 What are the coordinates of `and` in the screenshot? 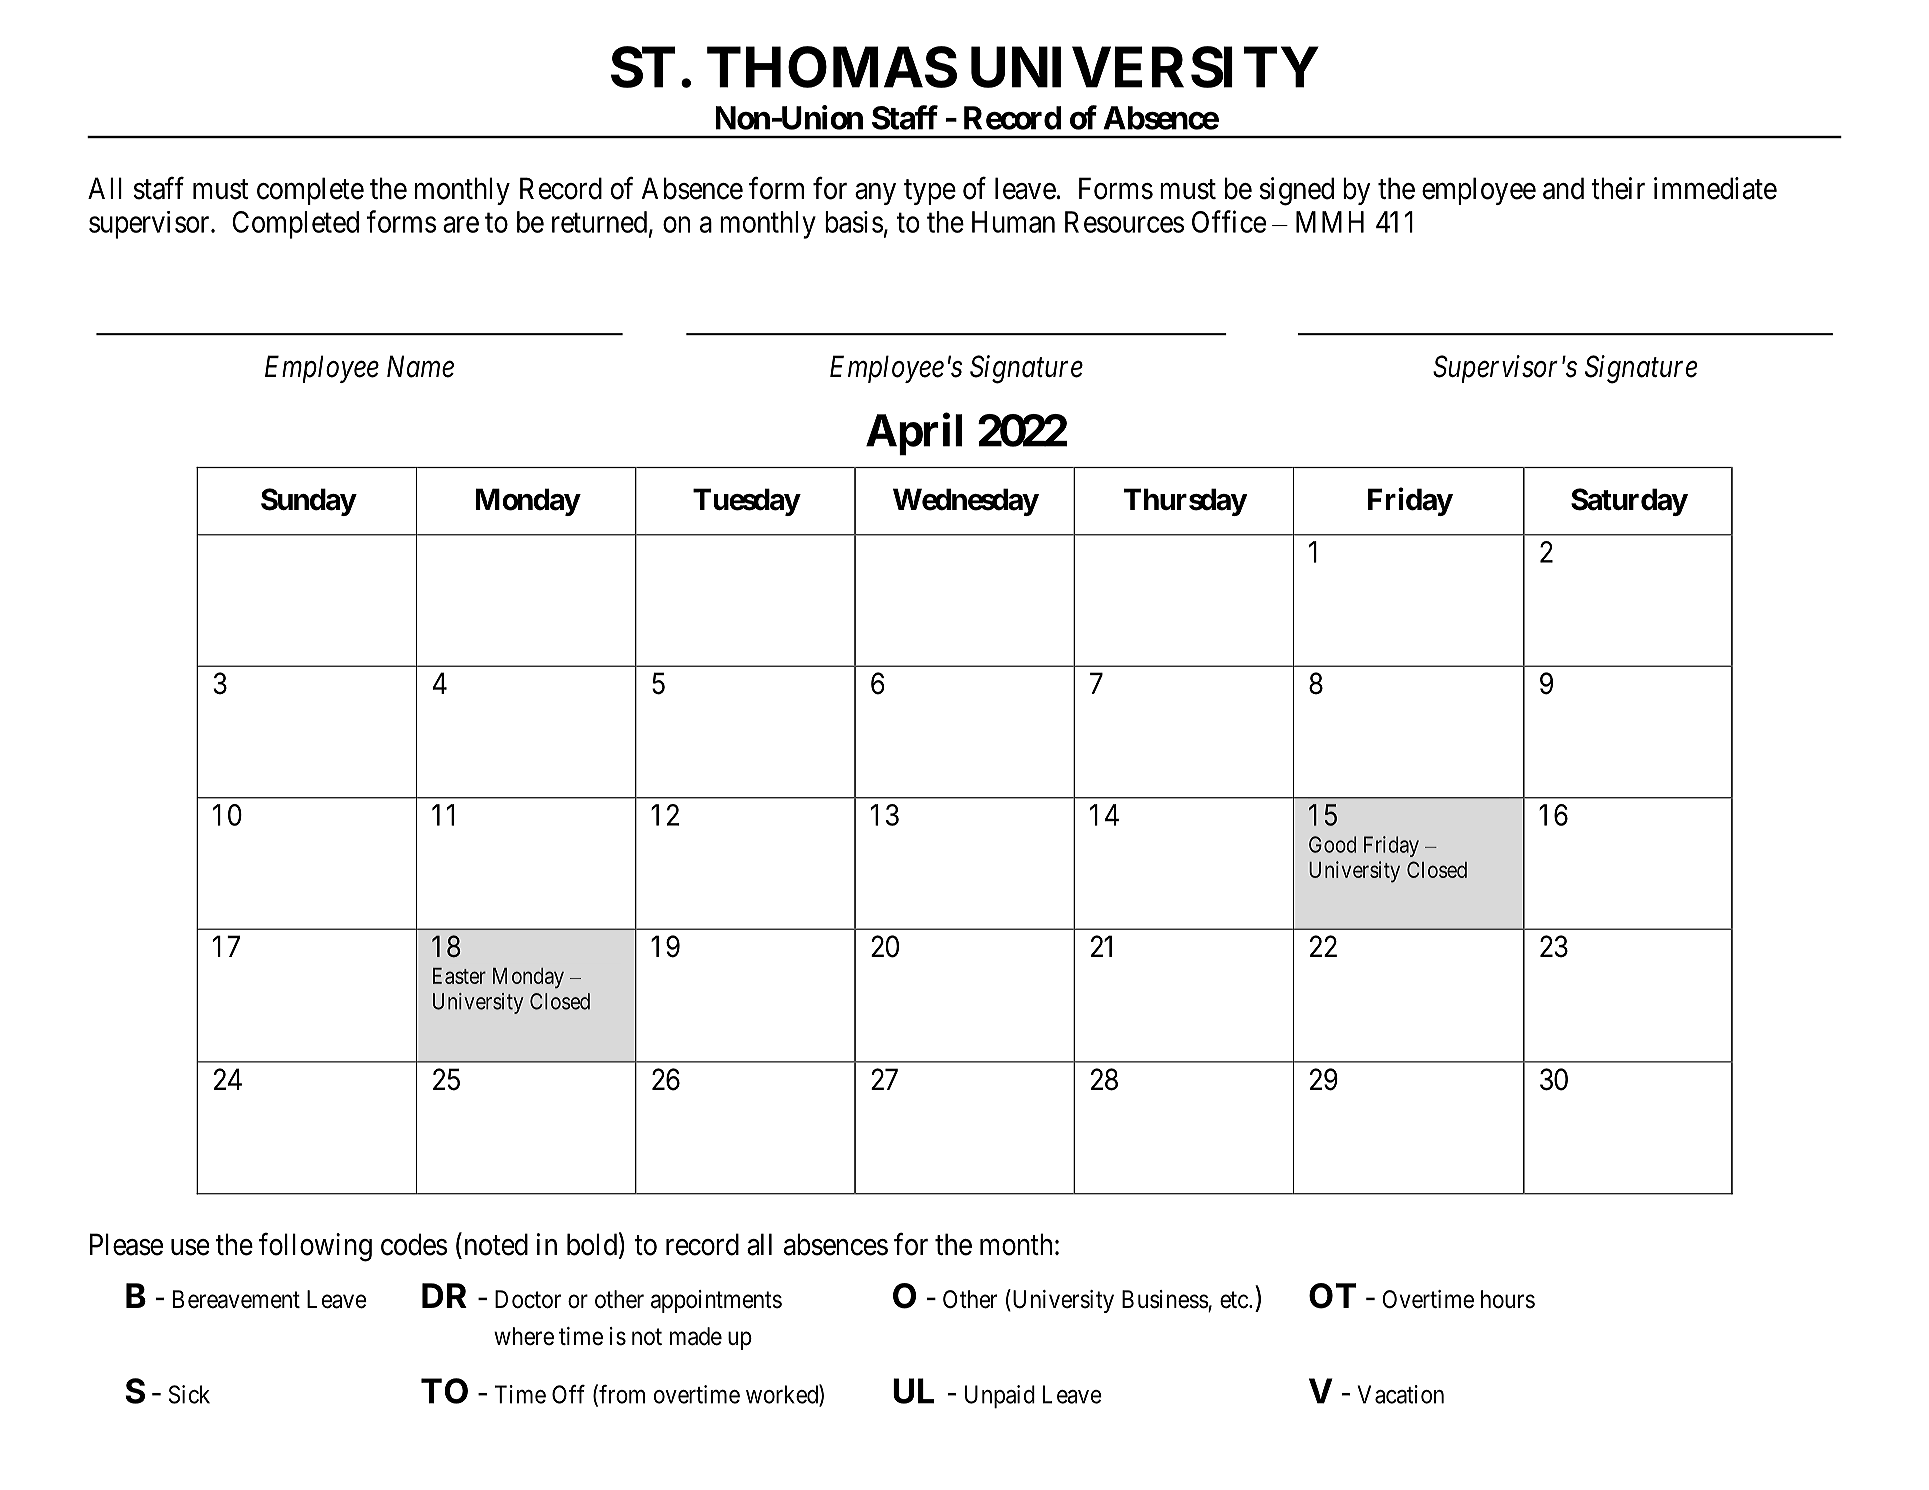 It's located at (1563, 188).
